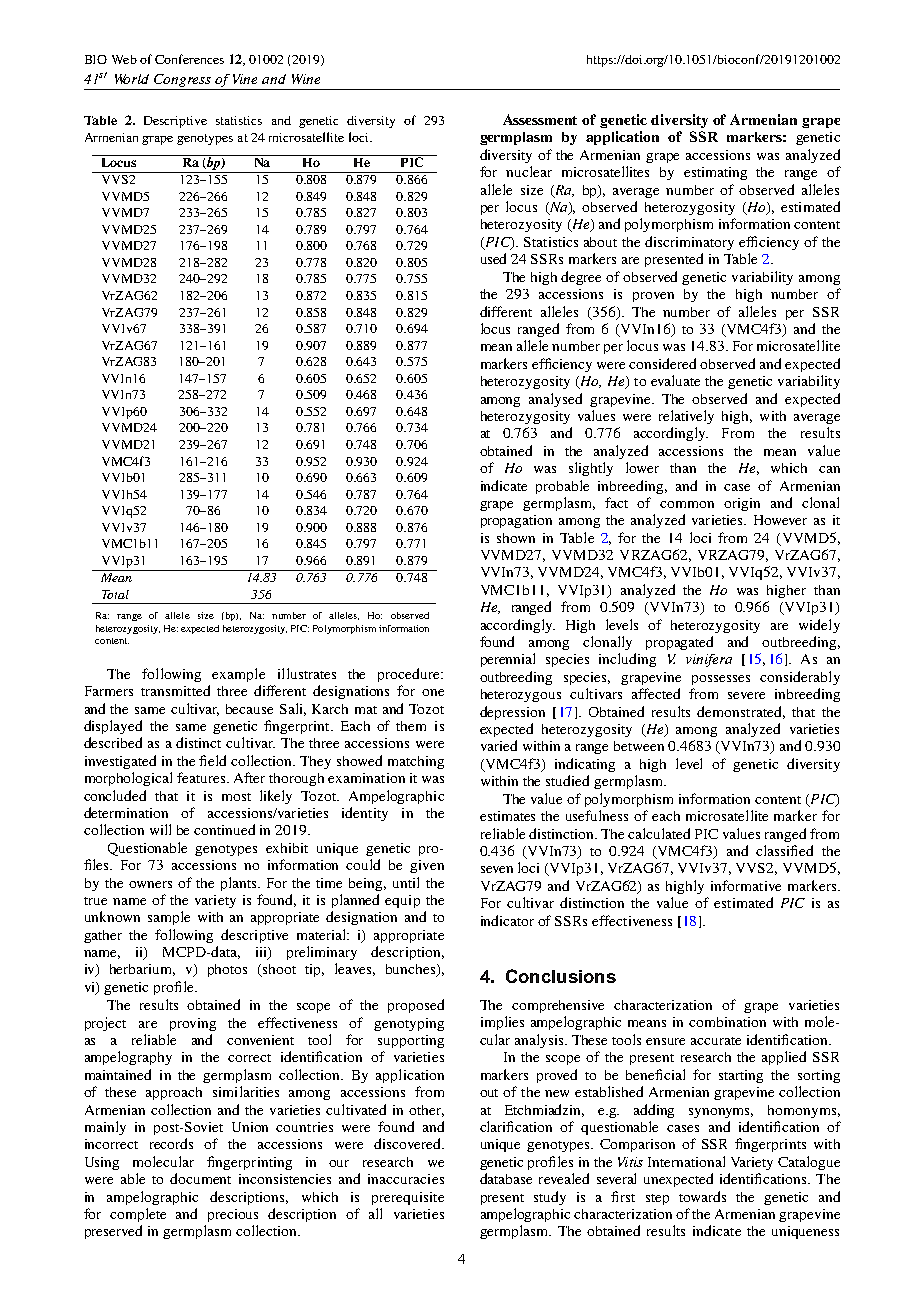 The image size is (924, 1308). Describe the element at coordinates (115, 594) in the screenshot. I see `Total` at that location.
